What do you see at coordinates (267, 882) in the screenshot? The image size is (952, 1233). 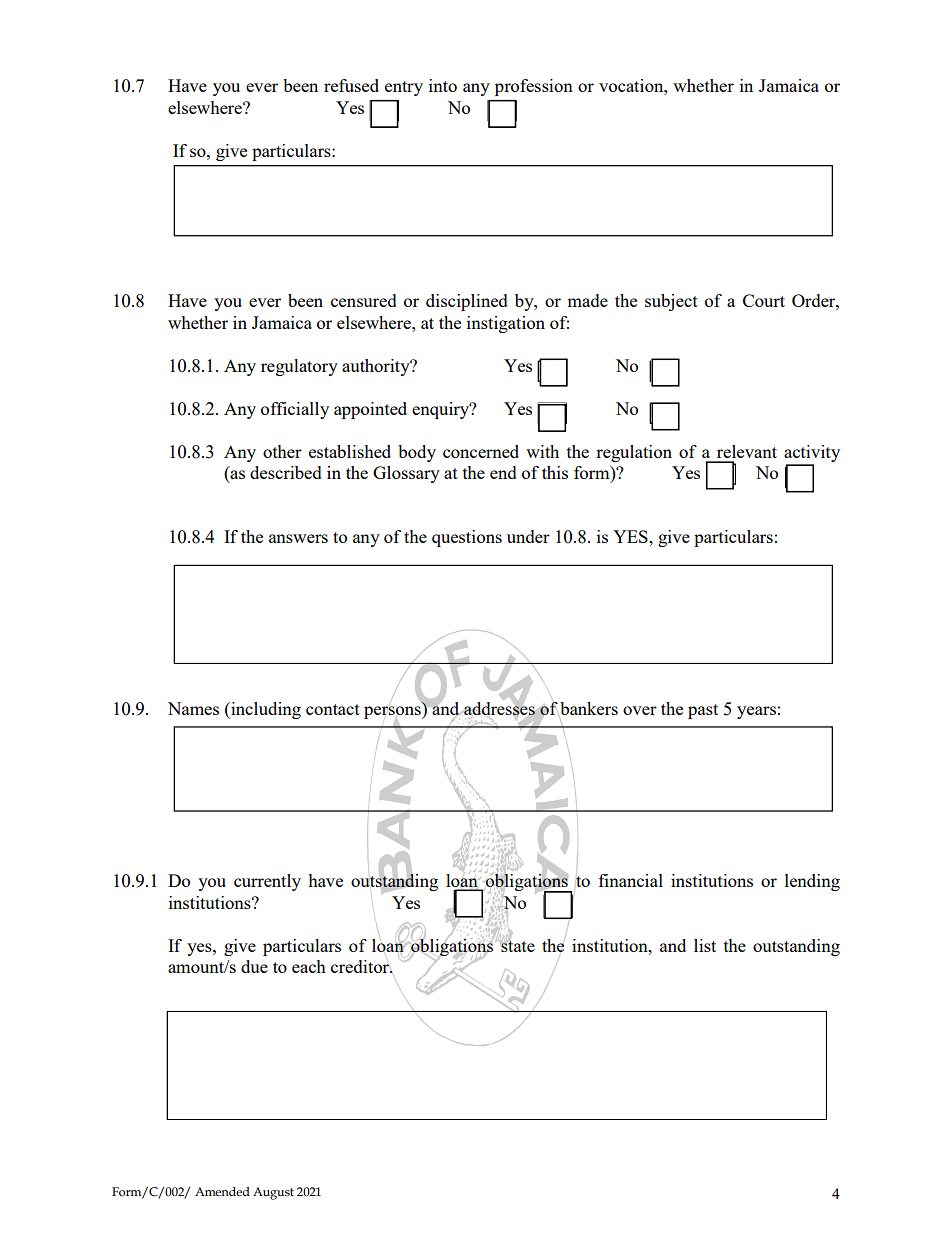 I see `currently` at bounding box center [267, 882].
